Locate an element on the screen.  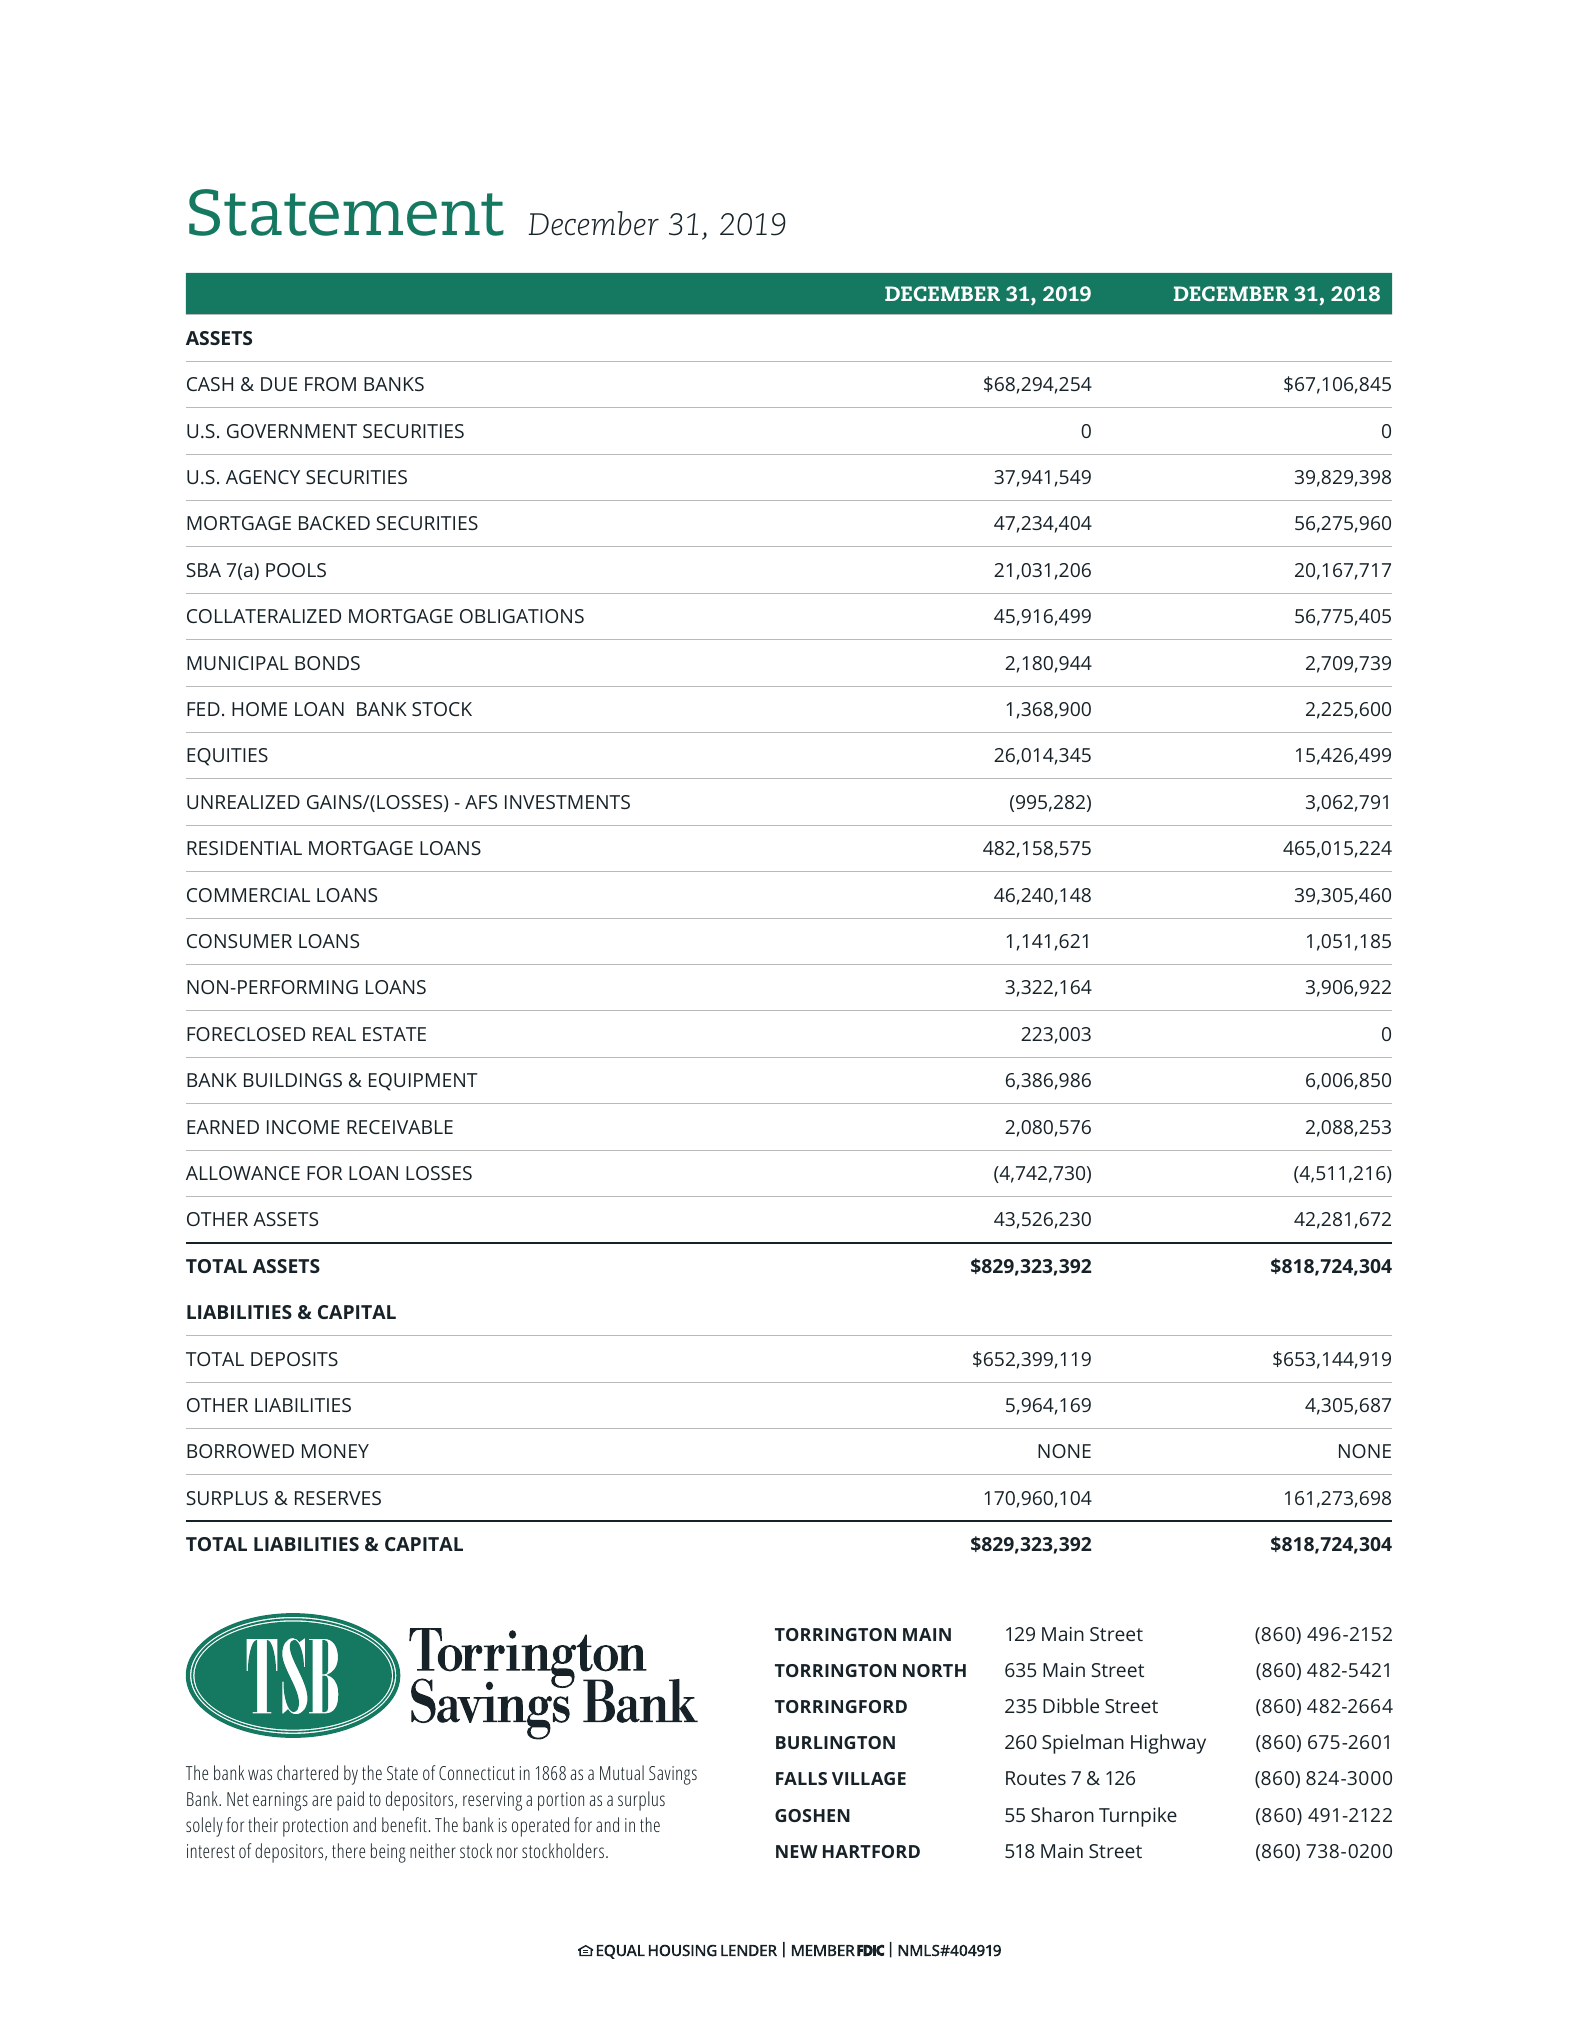
COMMERCIAL is located at coordinates (248, 895).
